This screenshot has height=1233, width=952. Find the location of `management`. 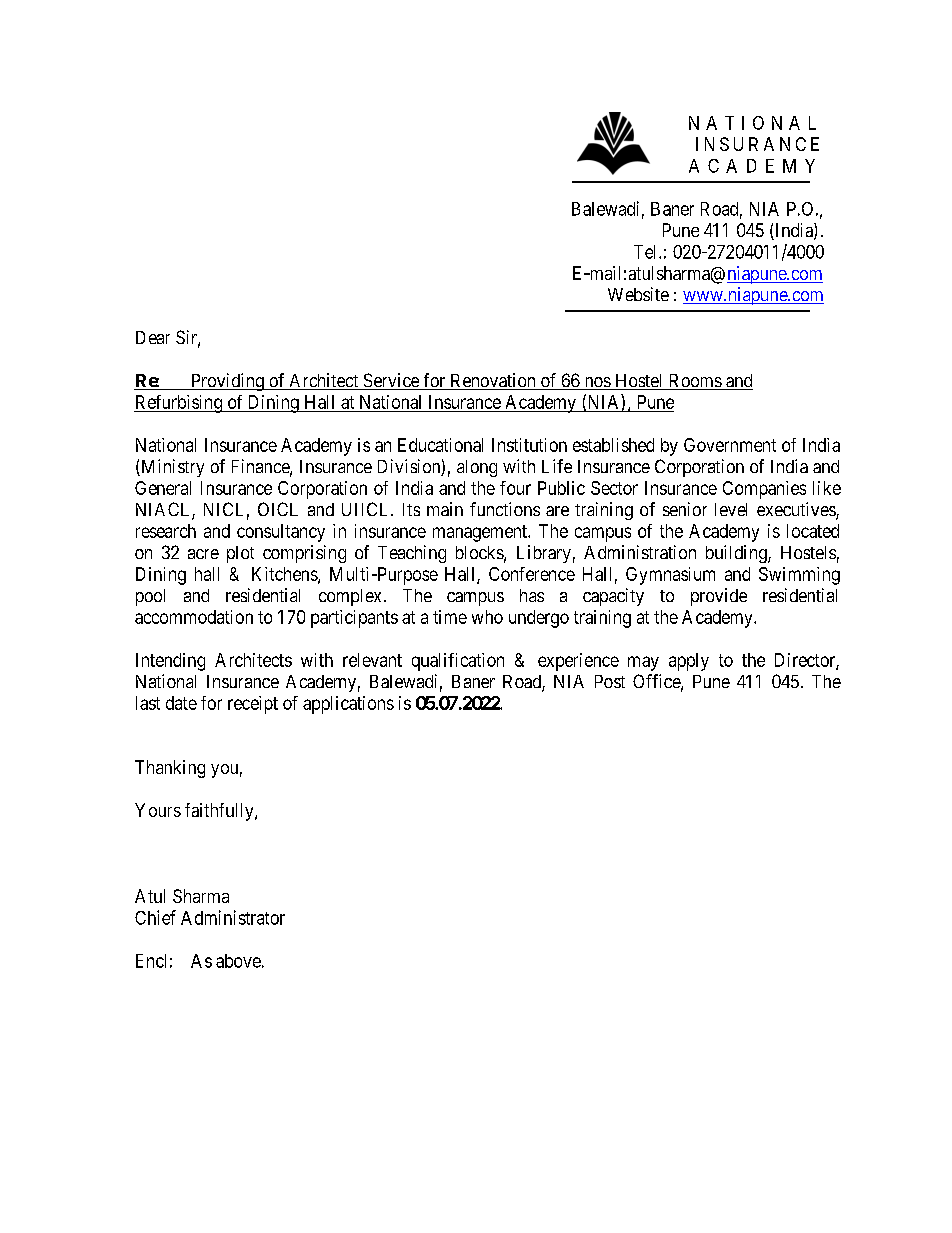

management is located at coordinates (481, 533).
